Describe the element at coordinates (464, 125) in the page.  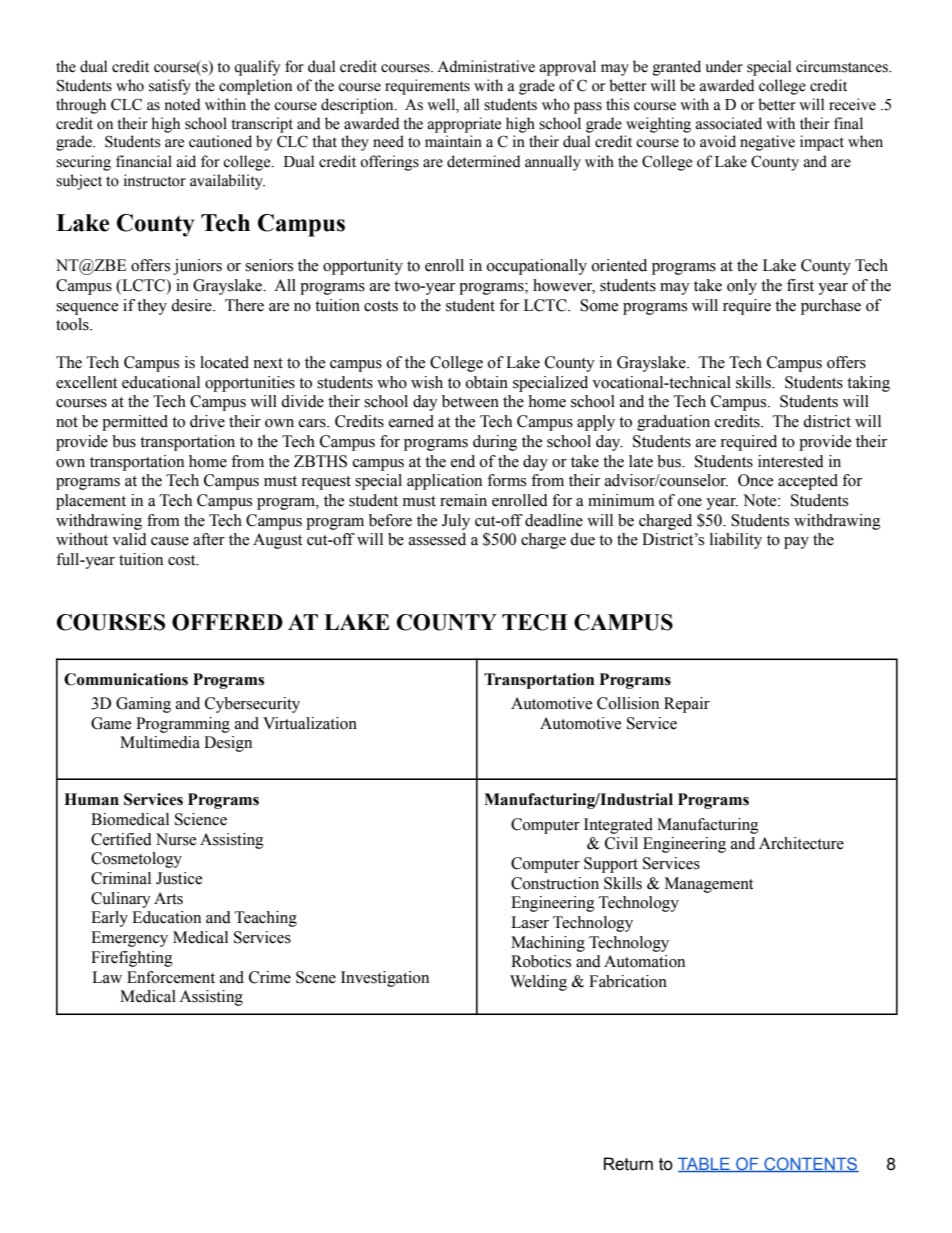
I see `appropriate` at that location.
